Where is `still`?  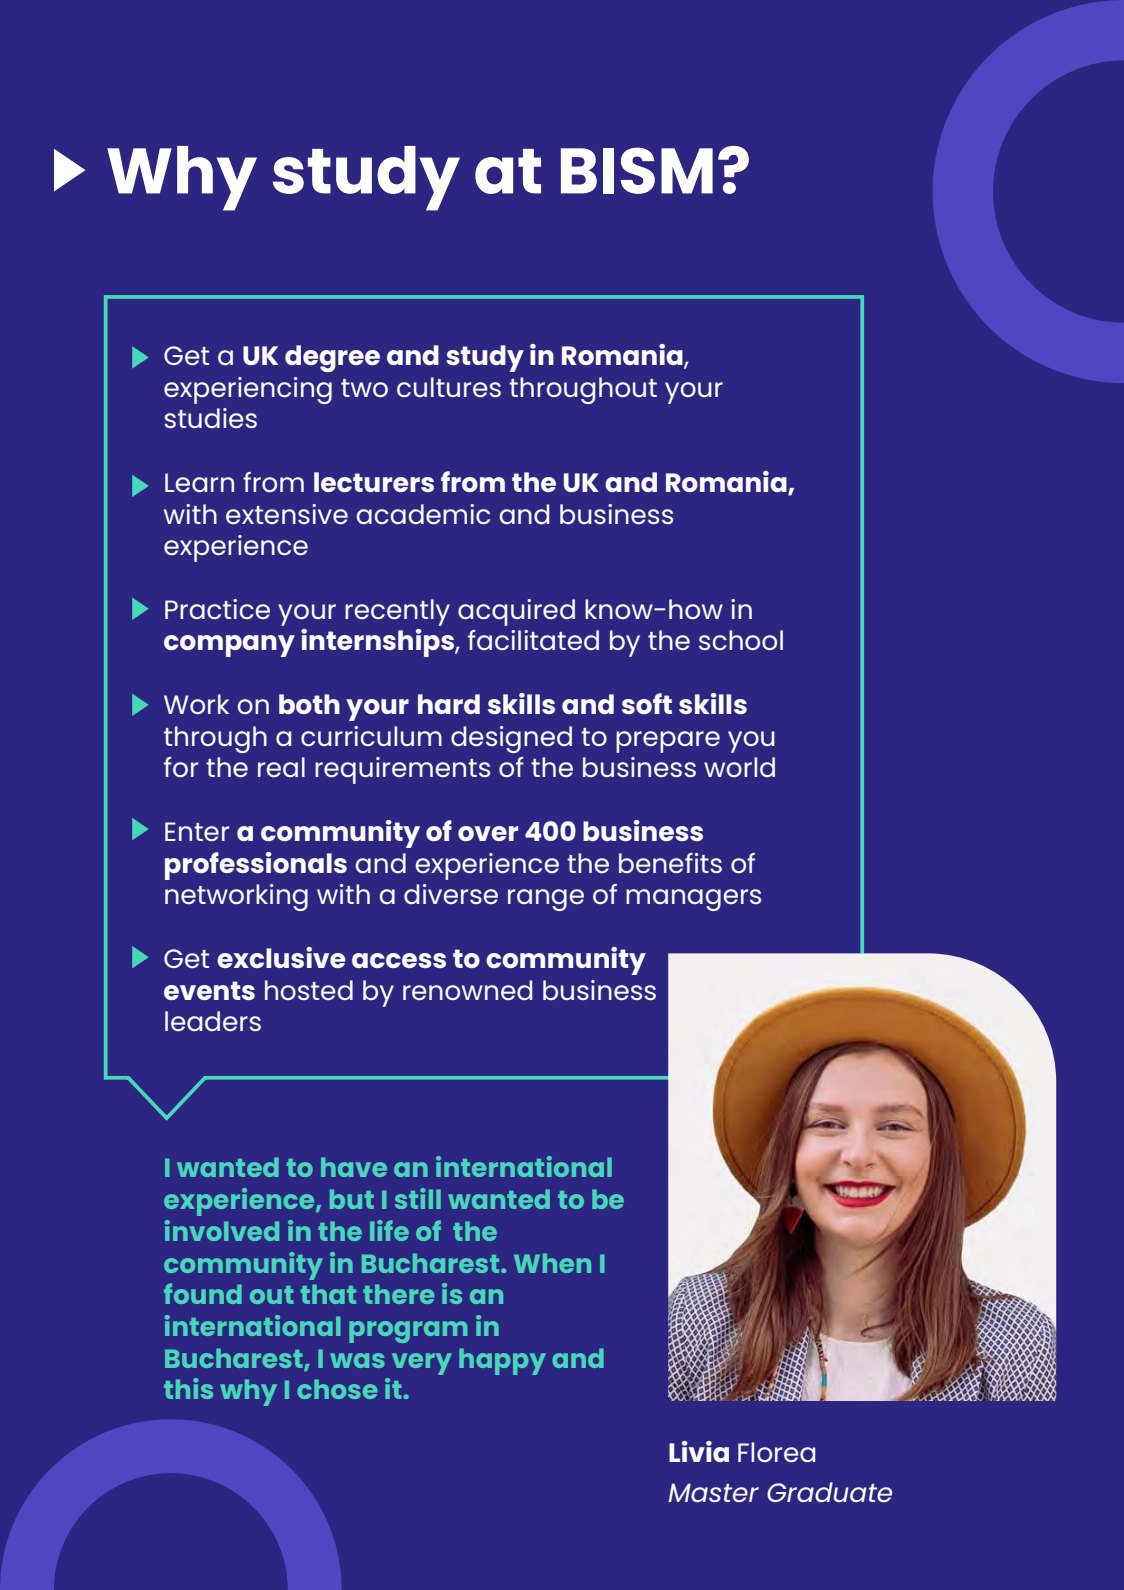 still is located at coordinates (418, 1198).
